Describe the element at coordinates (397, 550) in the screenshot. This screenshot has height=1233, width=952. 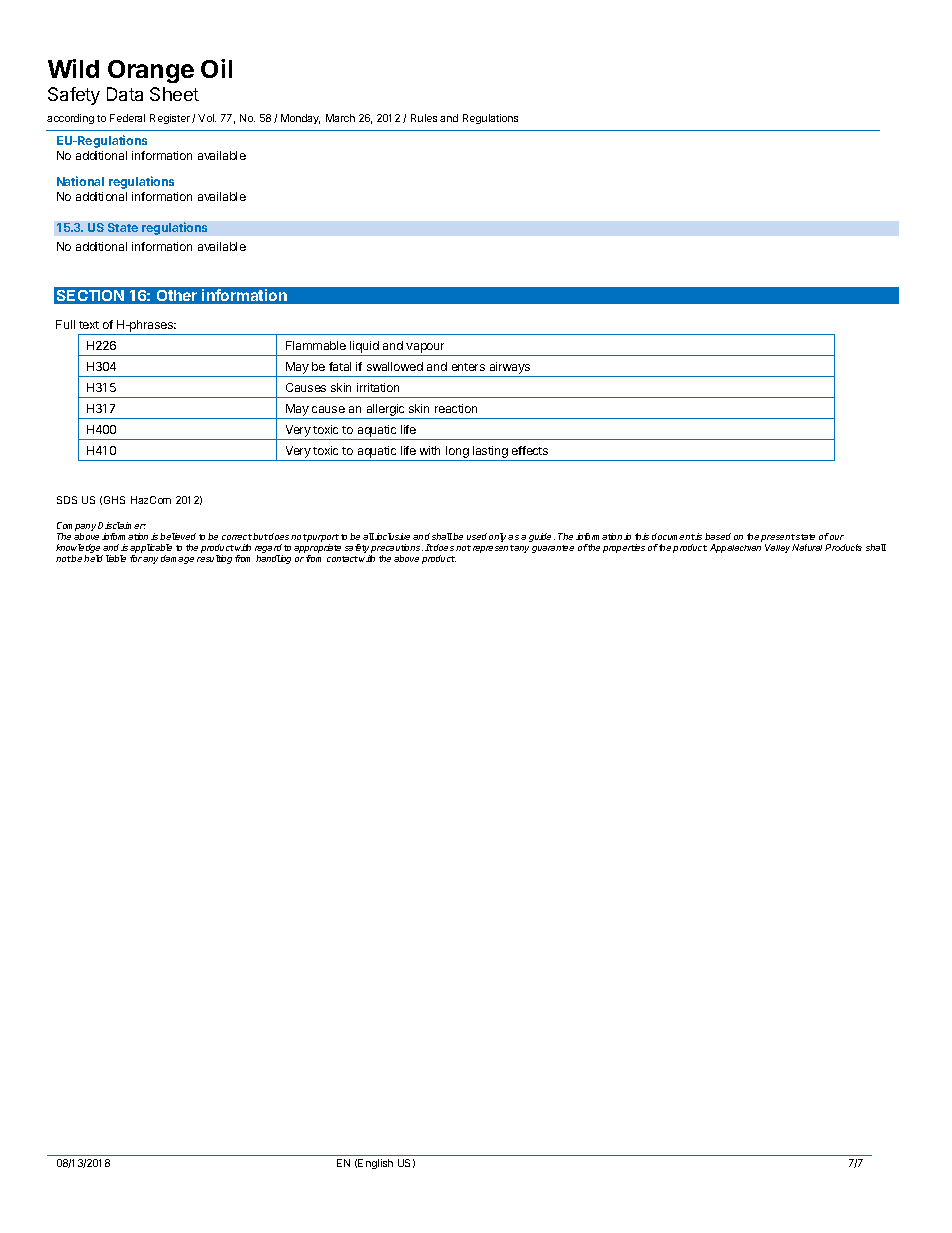
I see `precautions` at that location.
